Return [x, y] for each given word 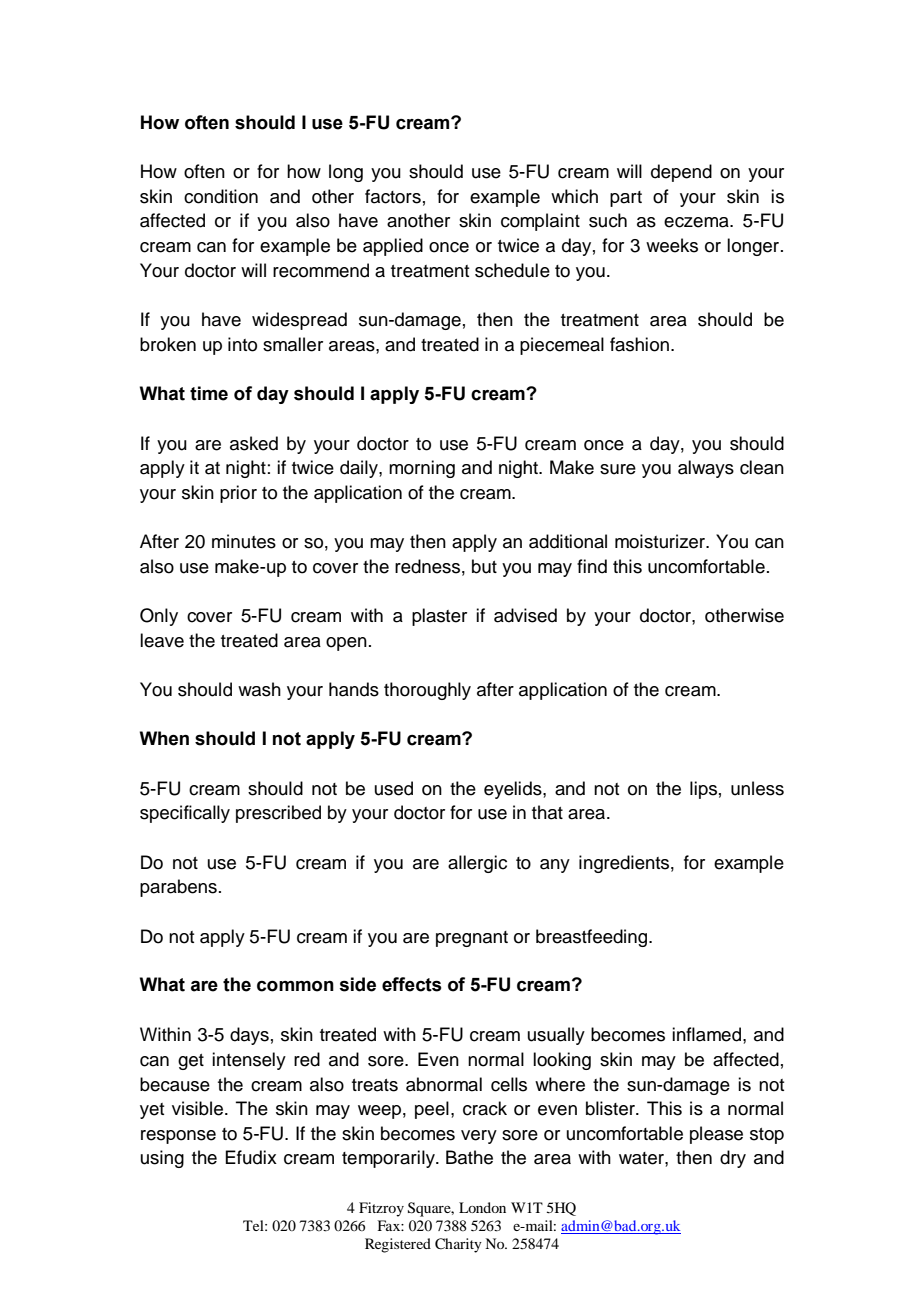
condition [221, 196]
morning [422, 469]
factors [393, 196]
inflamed [706, 1034]
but [484, 566]
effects [412, 984]
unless [757, 788]
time [209, 393]
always [706, 469]
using [162, 1159]
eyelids [514, 790]
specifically [185, 814]
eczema [697, 222]
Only [159, 617]
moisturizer [661, 541]
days [249, 1036]
